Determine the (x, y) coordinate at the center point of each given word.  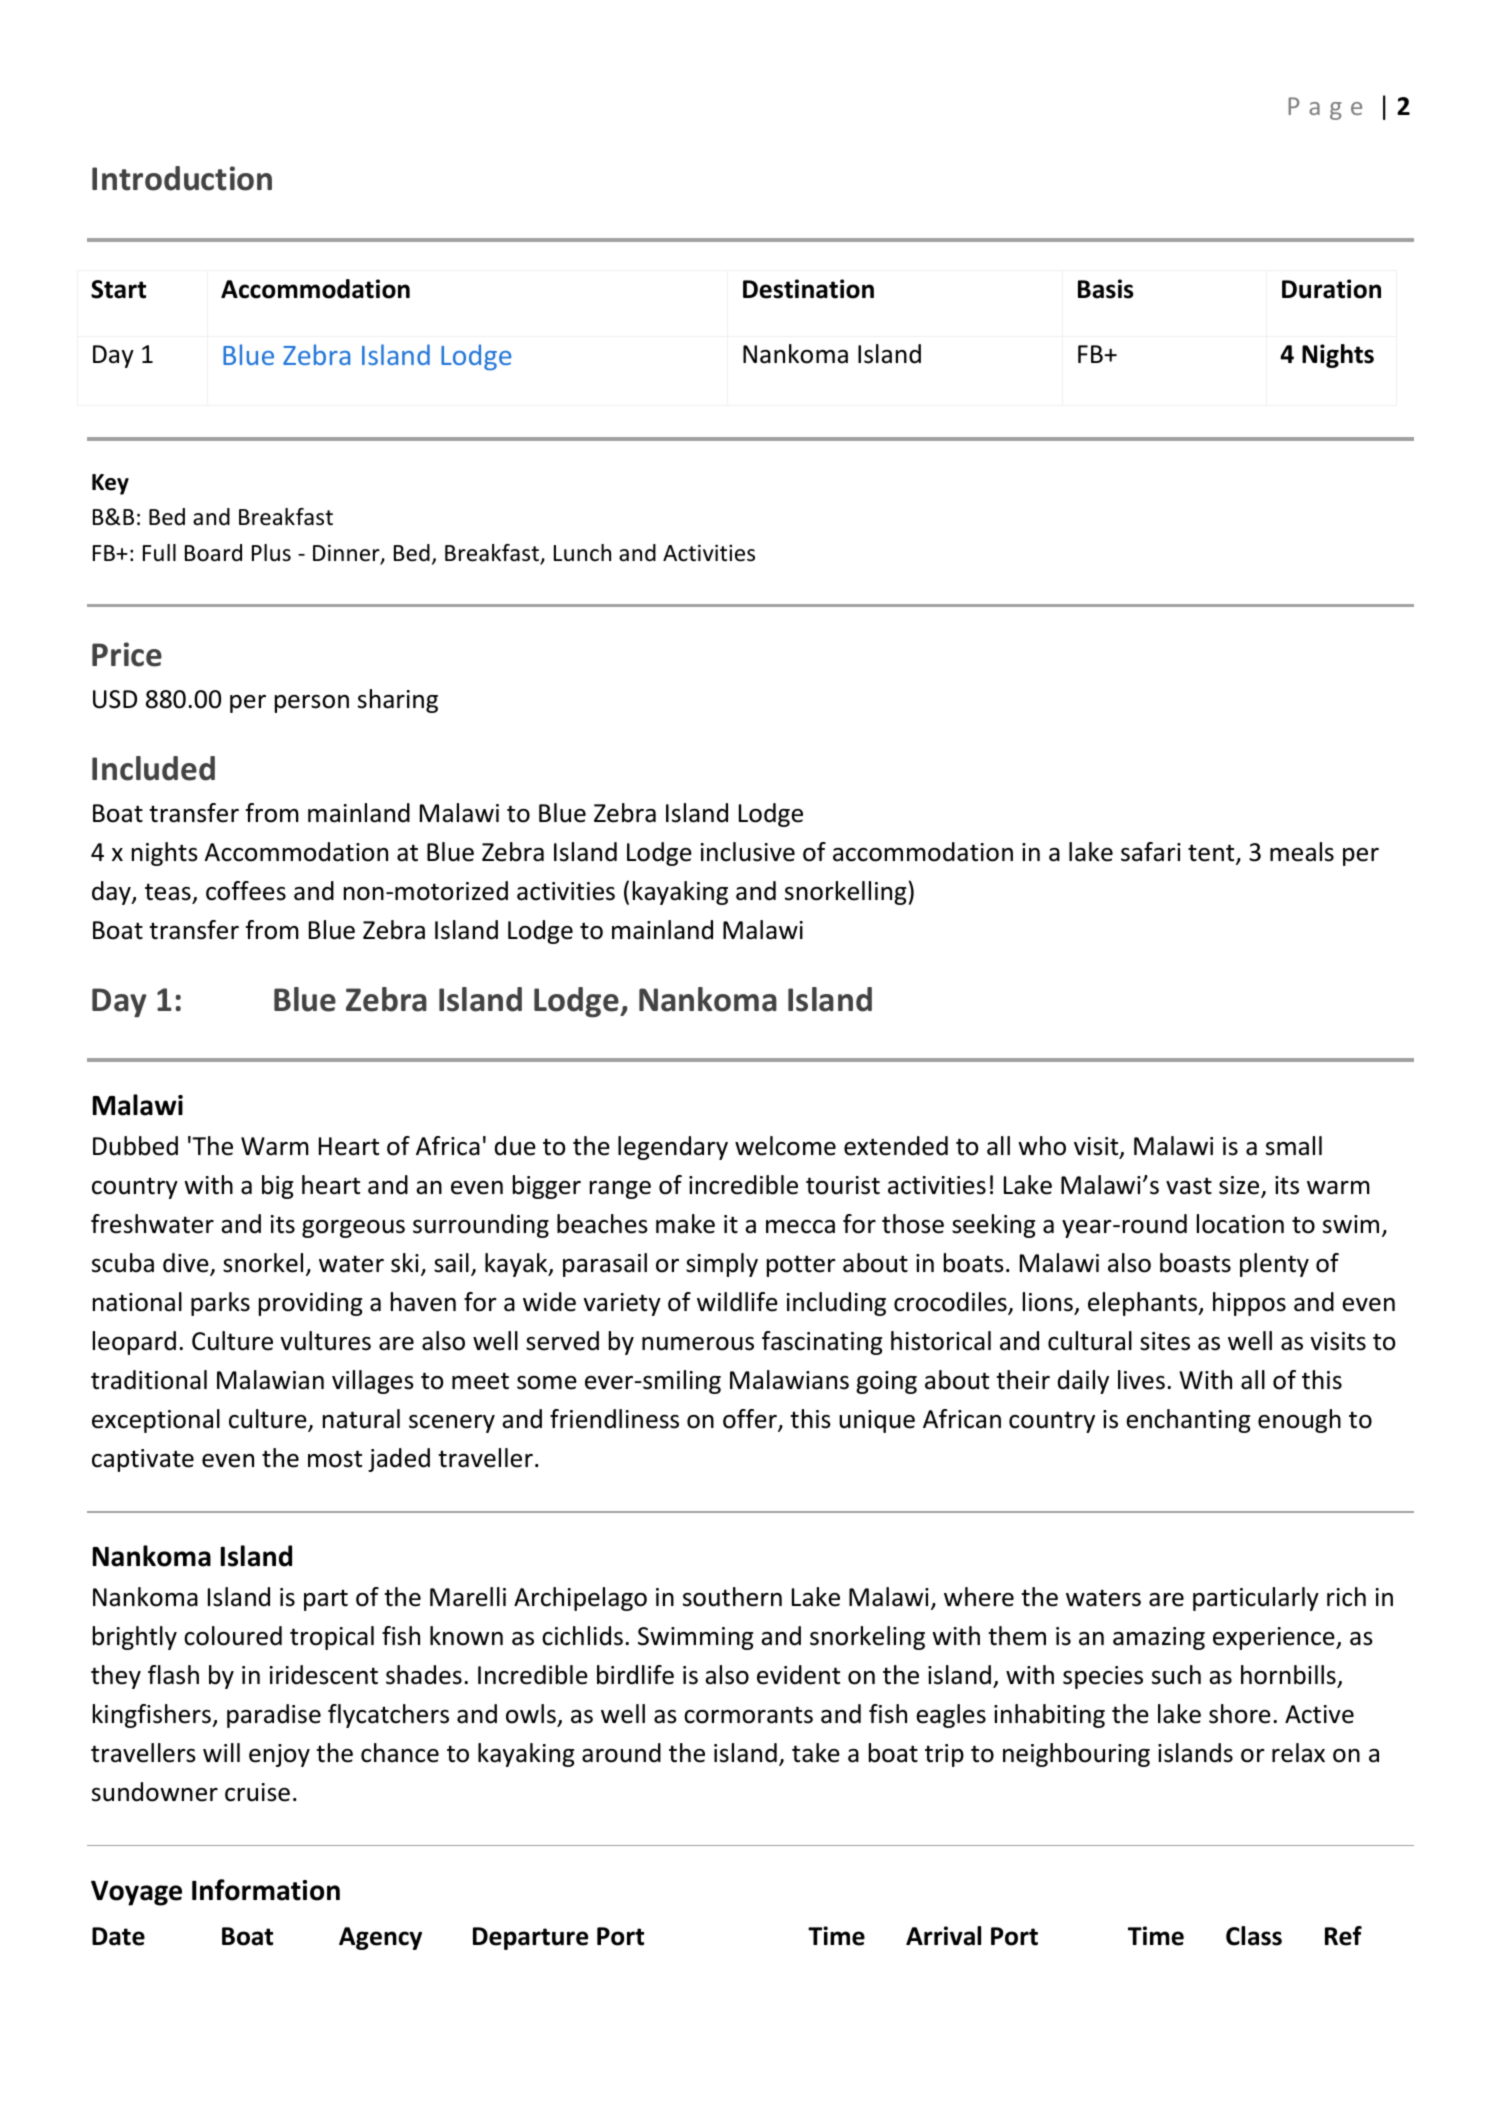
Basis (1106, 289)
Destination (808, 289)
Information (266, 1890)
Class (1254, 1936)
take (816, 1753)
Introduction (182, 178)
